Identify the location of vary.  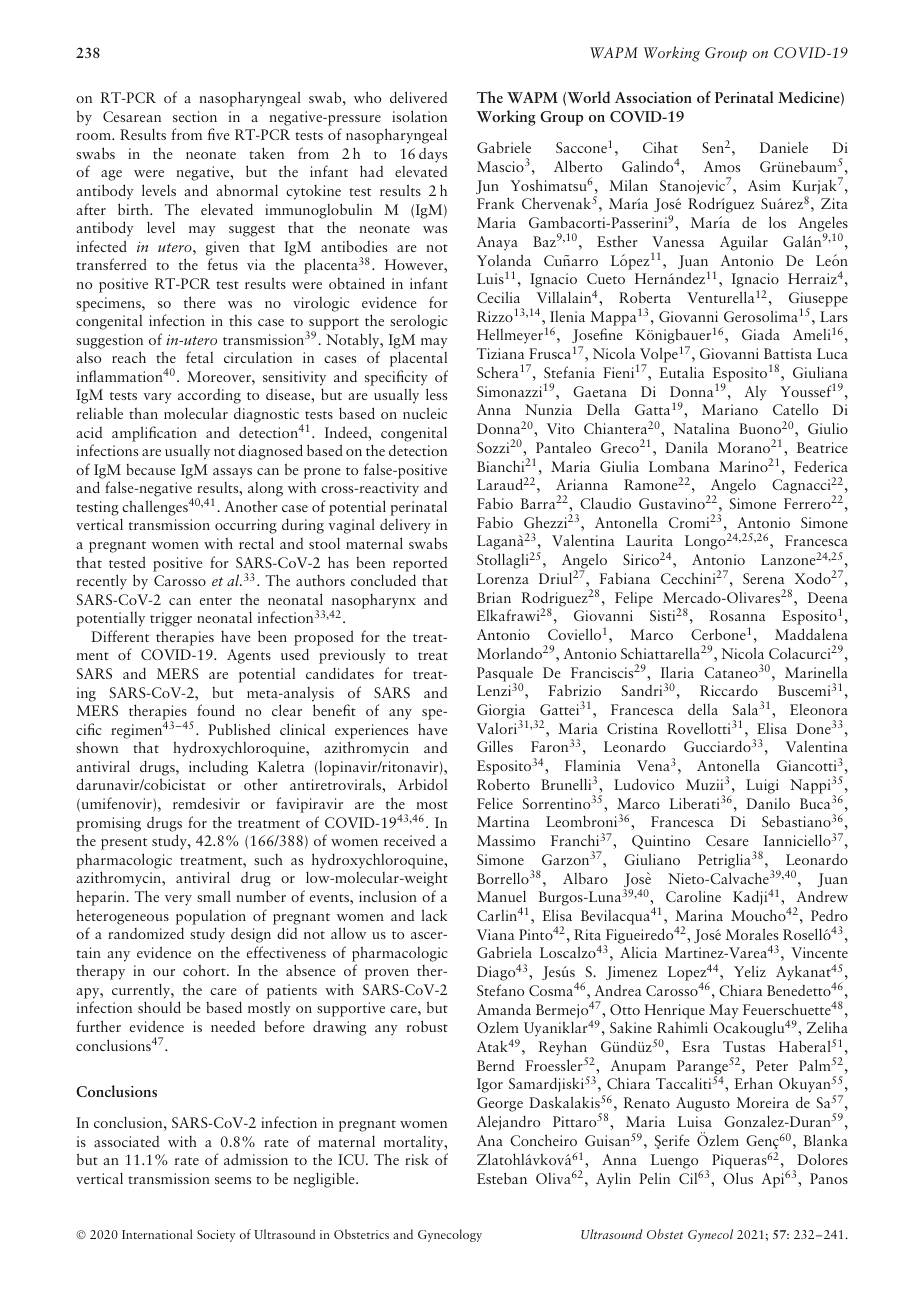
(158, 398).
